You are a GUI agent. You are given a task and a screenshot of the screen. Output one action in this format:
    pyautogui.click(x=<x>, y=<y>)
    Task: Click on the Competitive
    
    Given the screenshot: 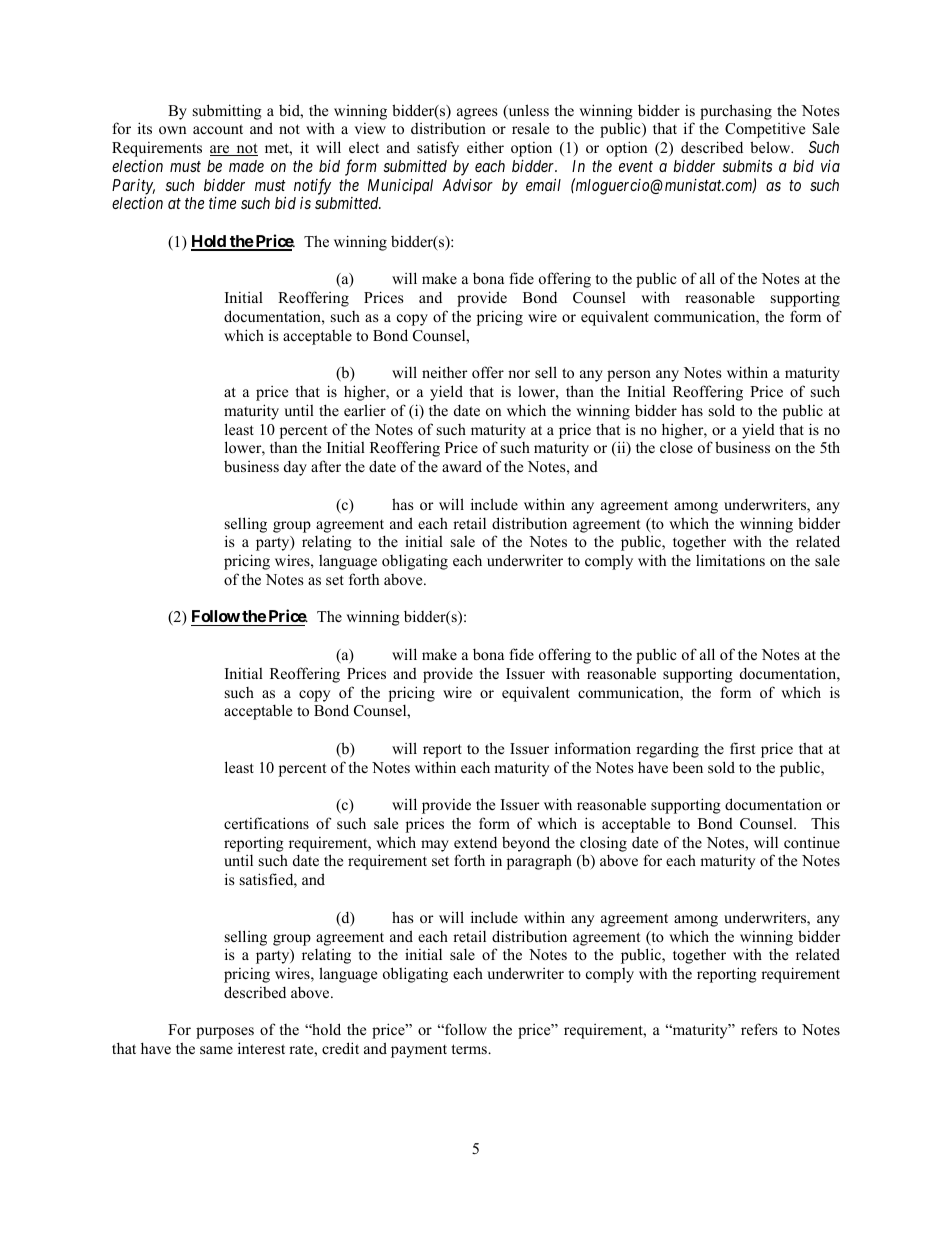 What is the action you would take?
    pyautogui.click(x=765, y=130)
